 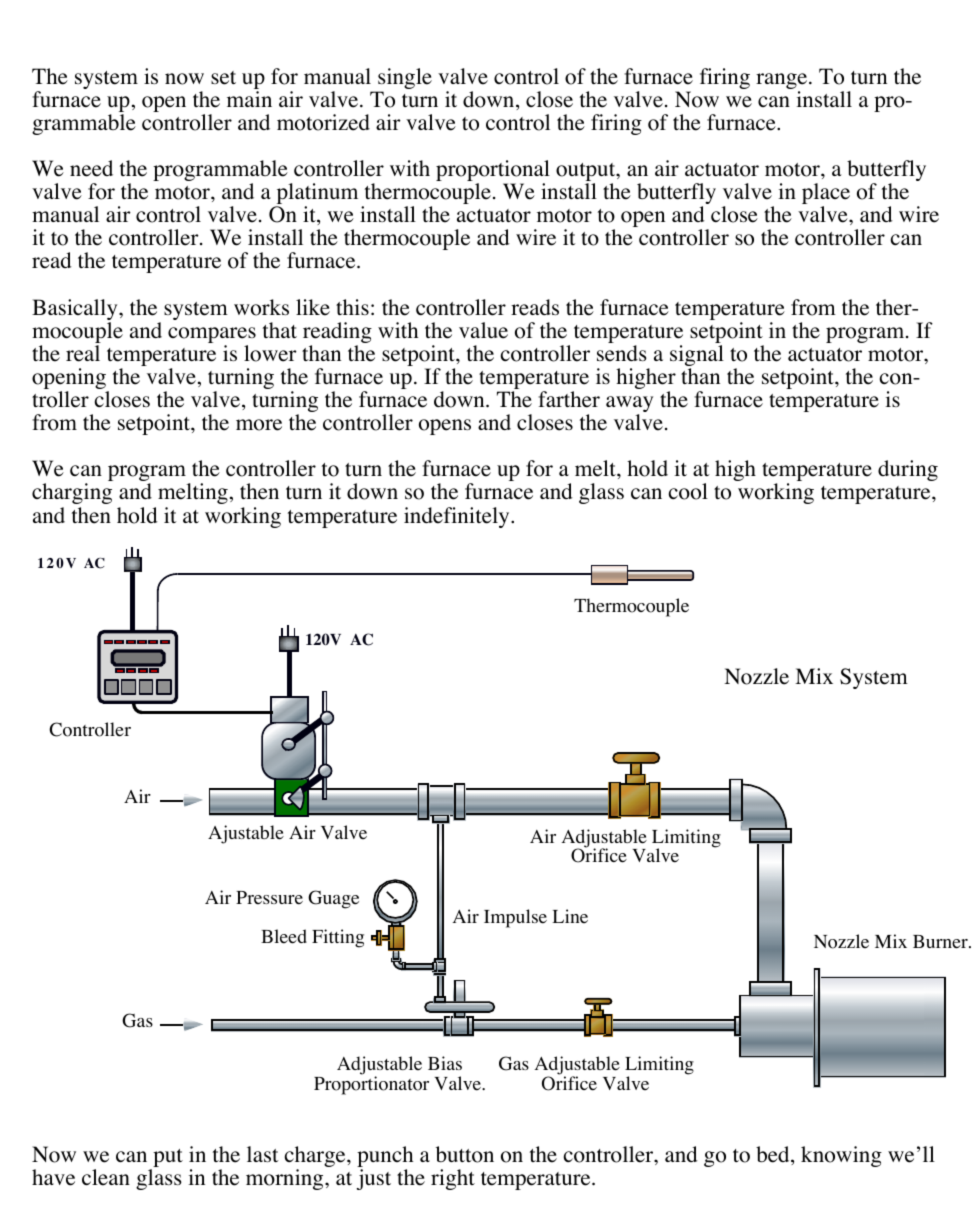 What do you see at coordinates (458, 517) in the screenshot?
I see `indefinitely` at bounding box center [458, 517].
